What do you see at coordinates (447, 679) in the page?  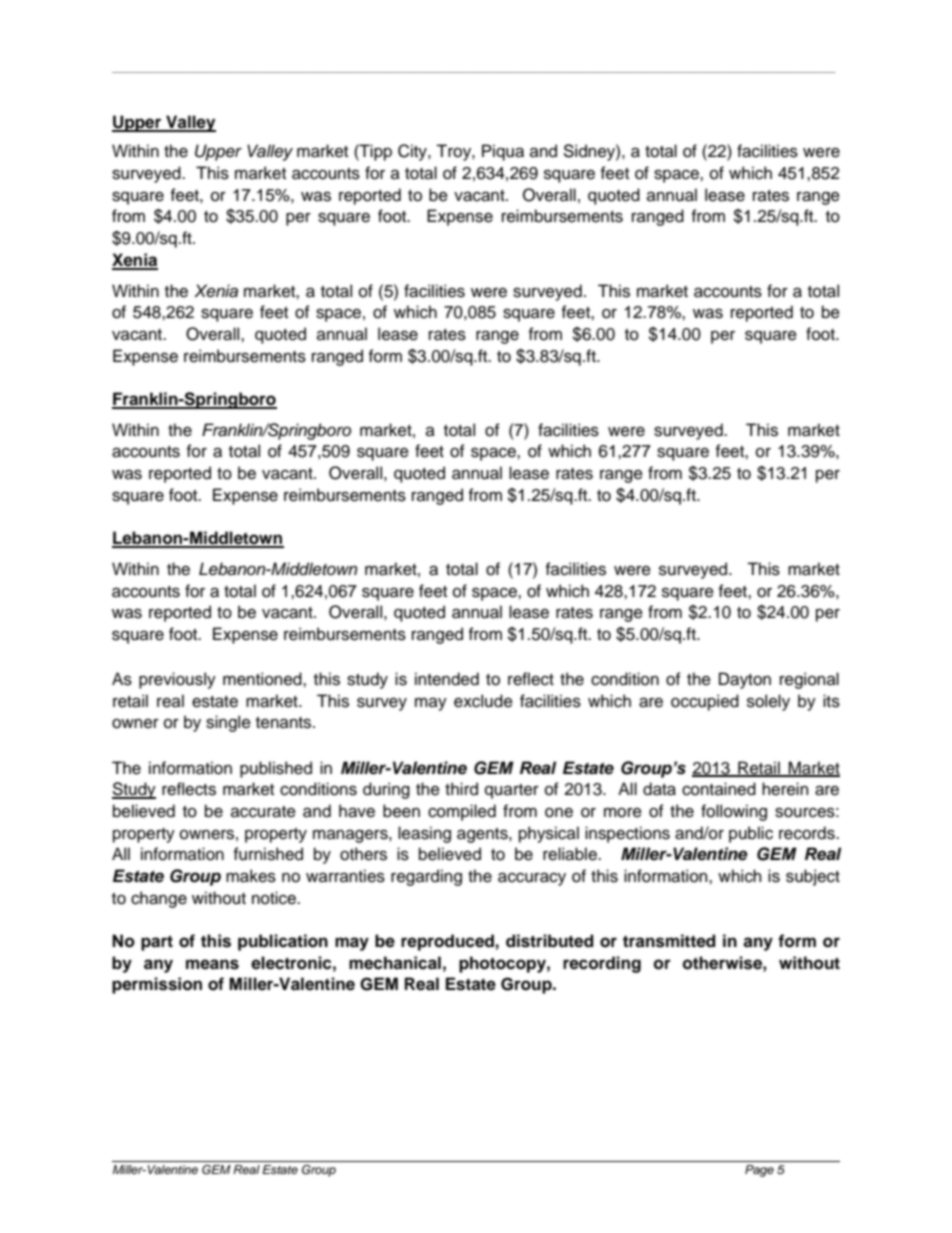 I see `intended` at bounding box center [447, 679].
